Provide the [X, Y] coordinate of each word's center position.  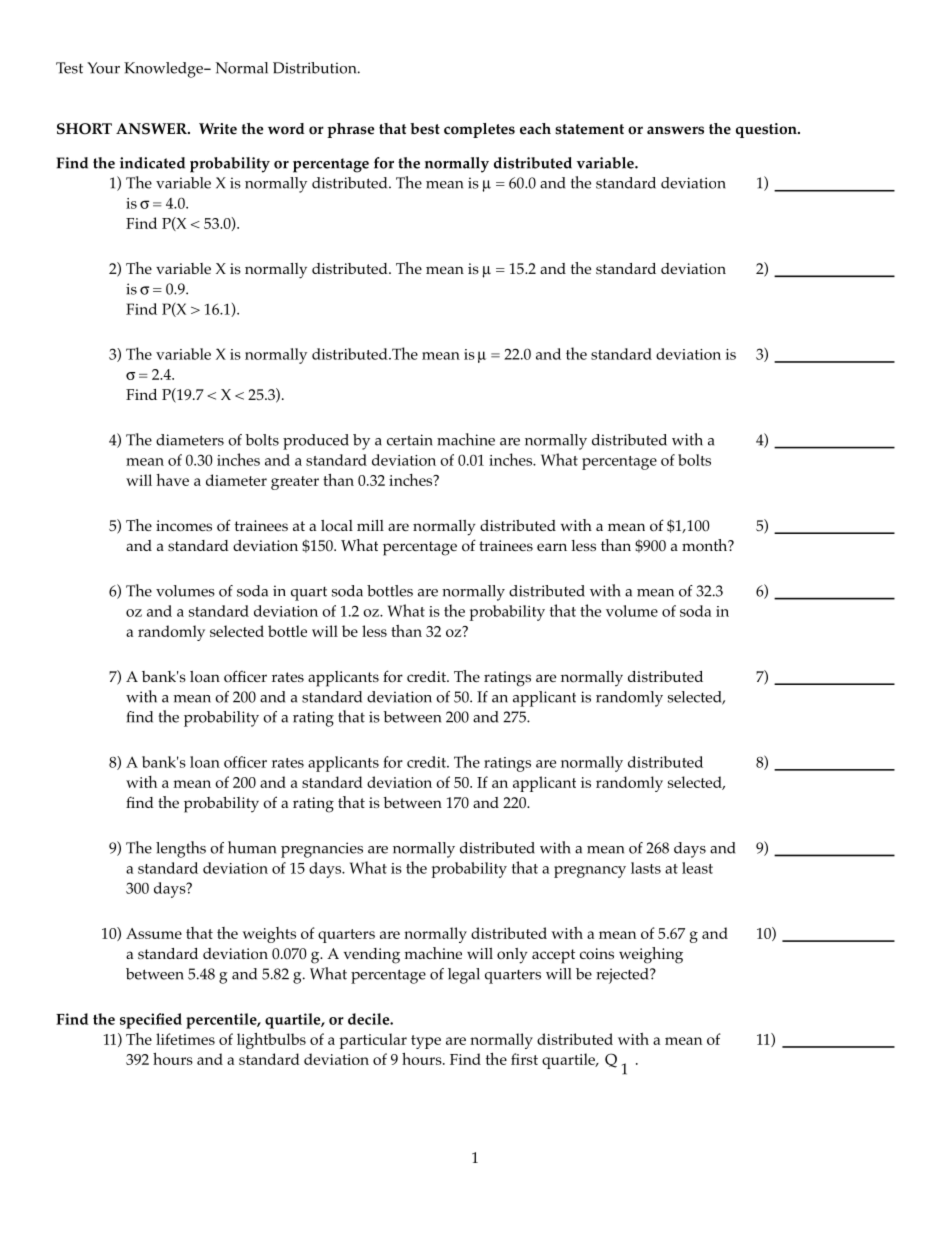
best [425, 129]
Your [103, 68]
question [767, 130]
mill [370, 525]
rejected [623, 976]
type [426, 1042]
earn [552, 547]
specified [151, 1021]
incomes [184, 526]
